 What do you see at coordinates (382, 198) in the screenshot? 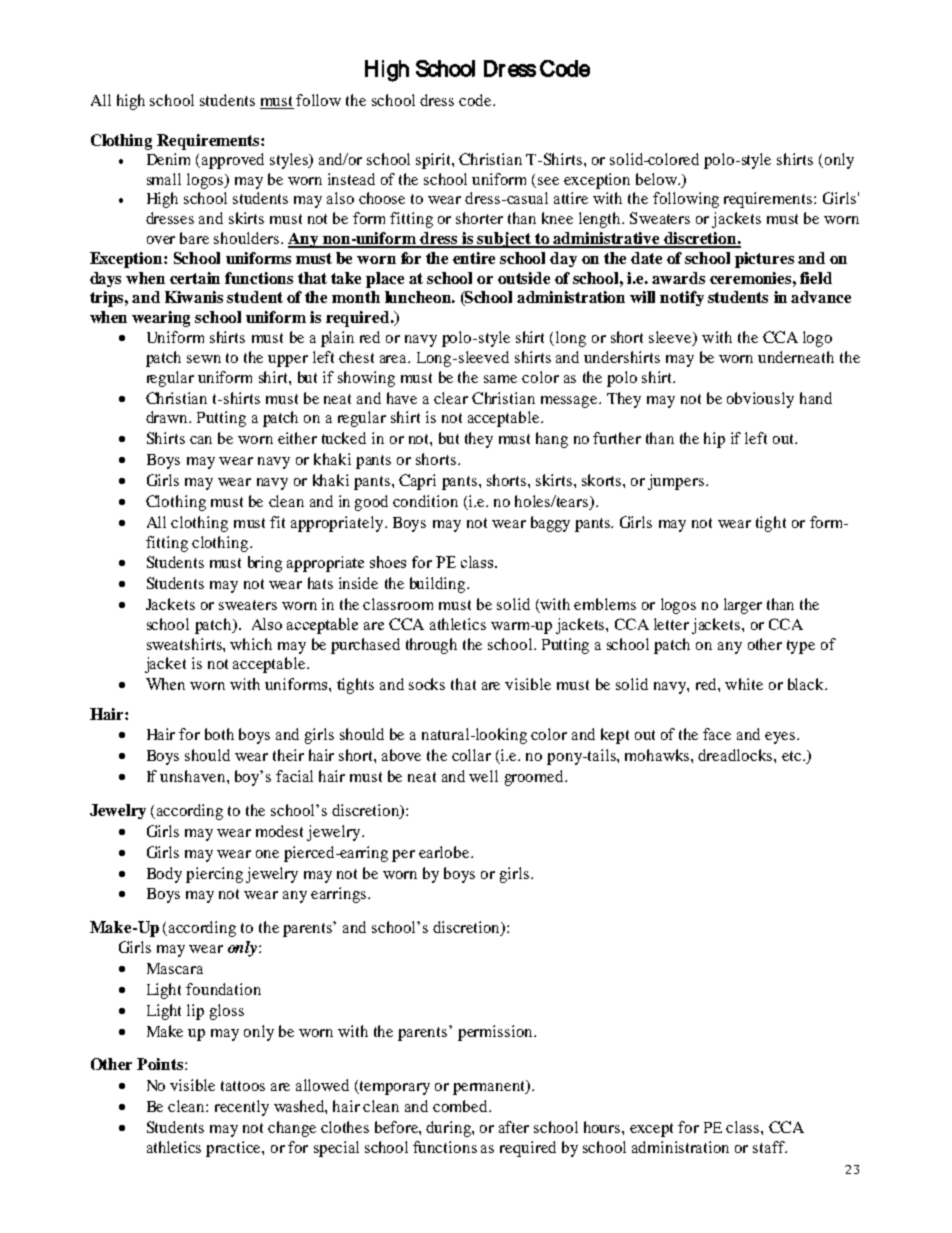
I see `choose` at bounding box center [382, 198].
